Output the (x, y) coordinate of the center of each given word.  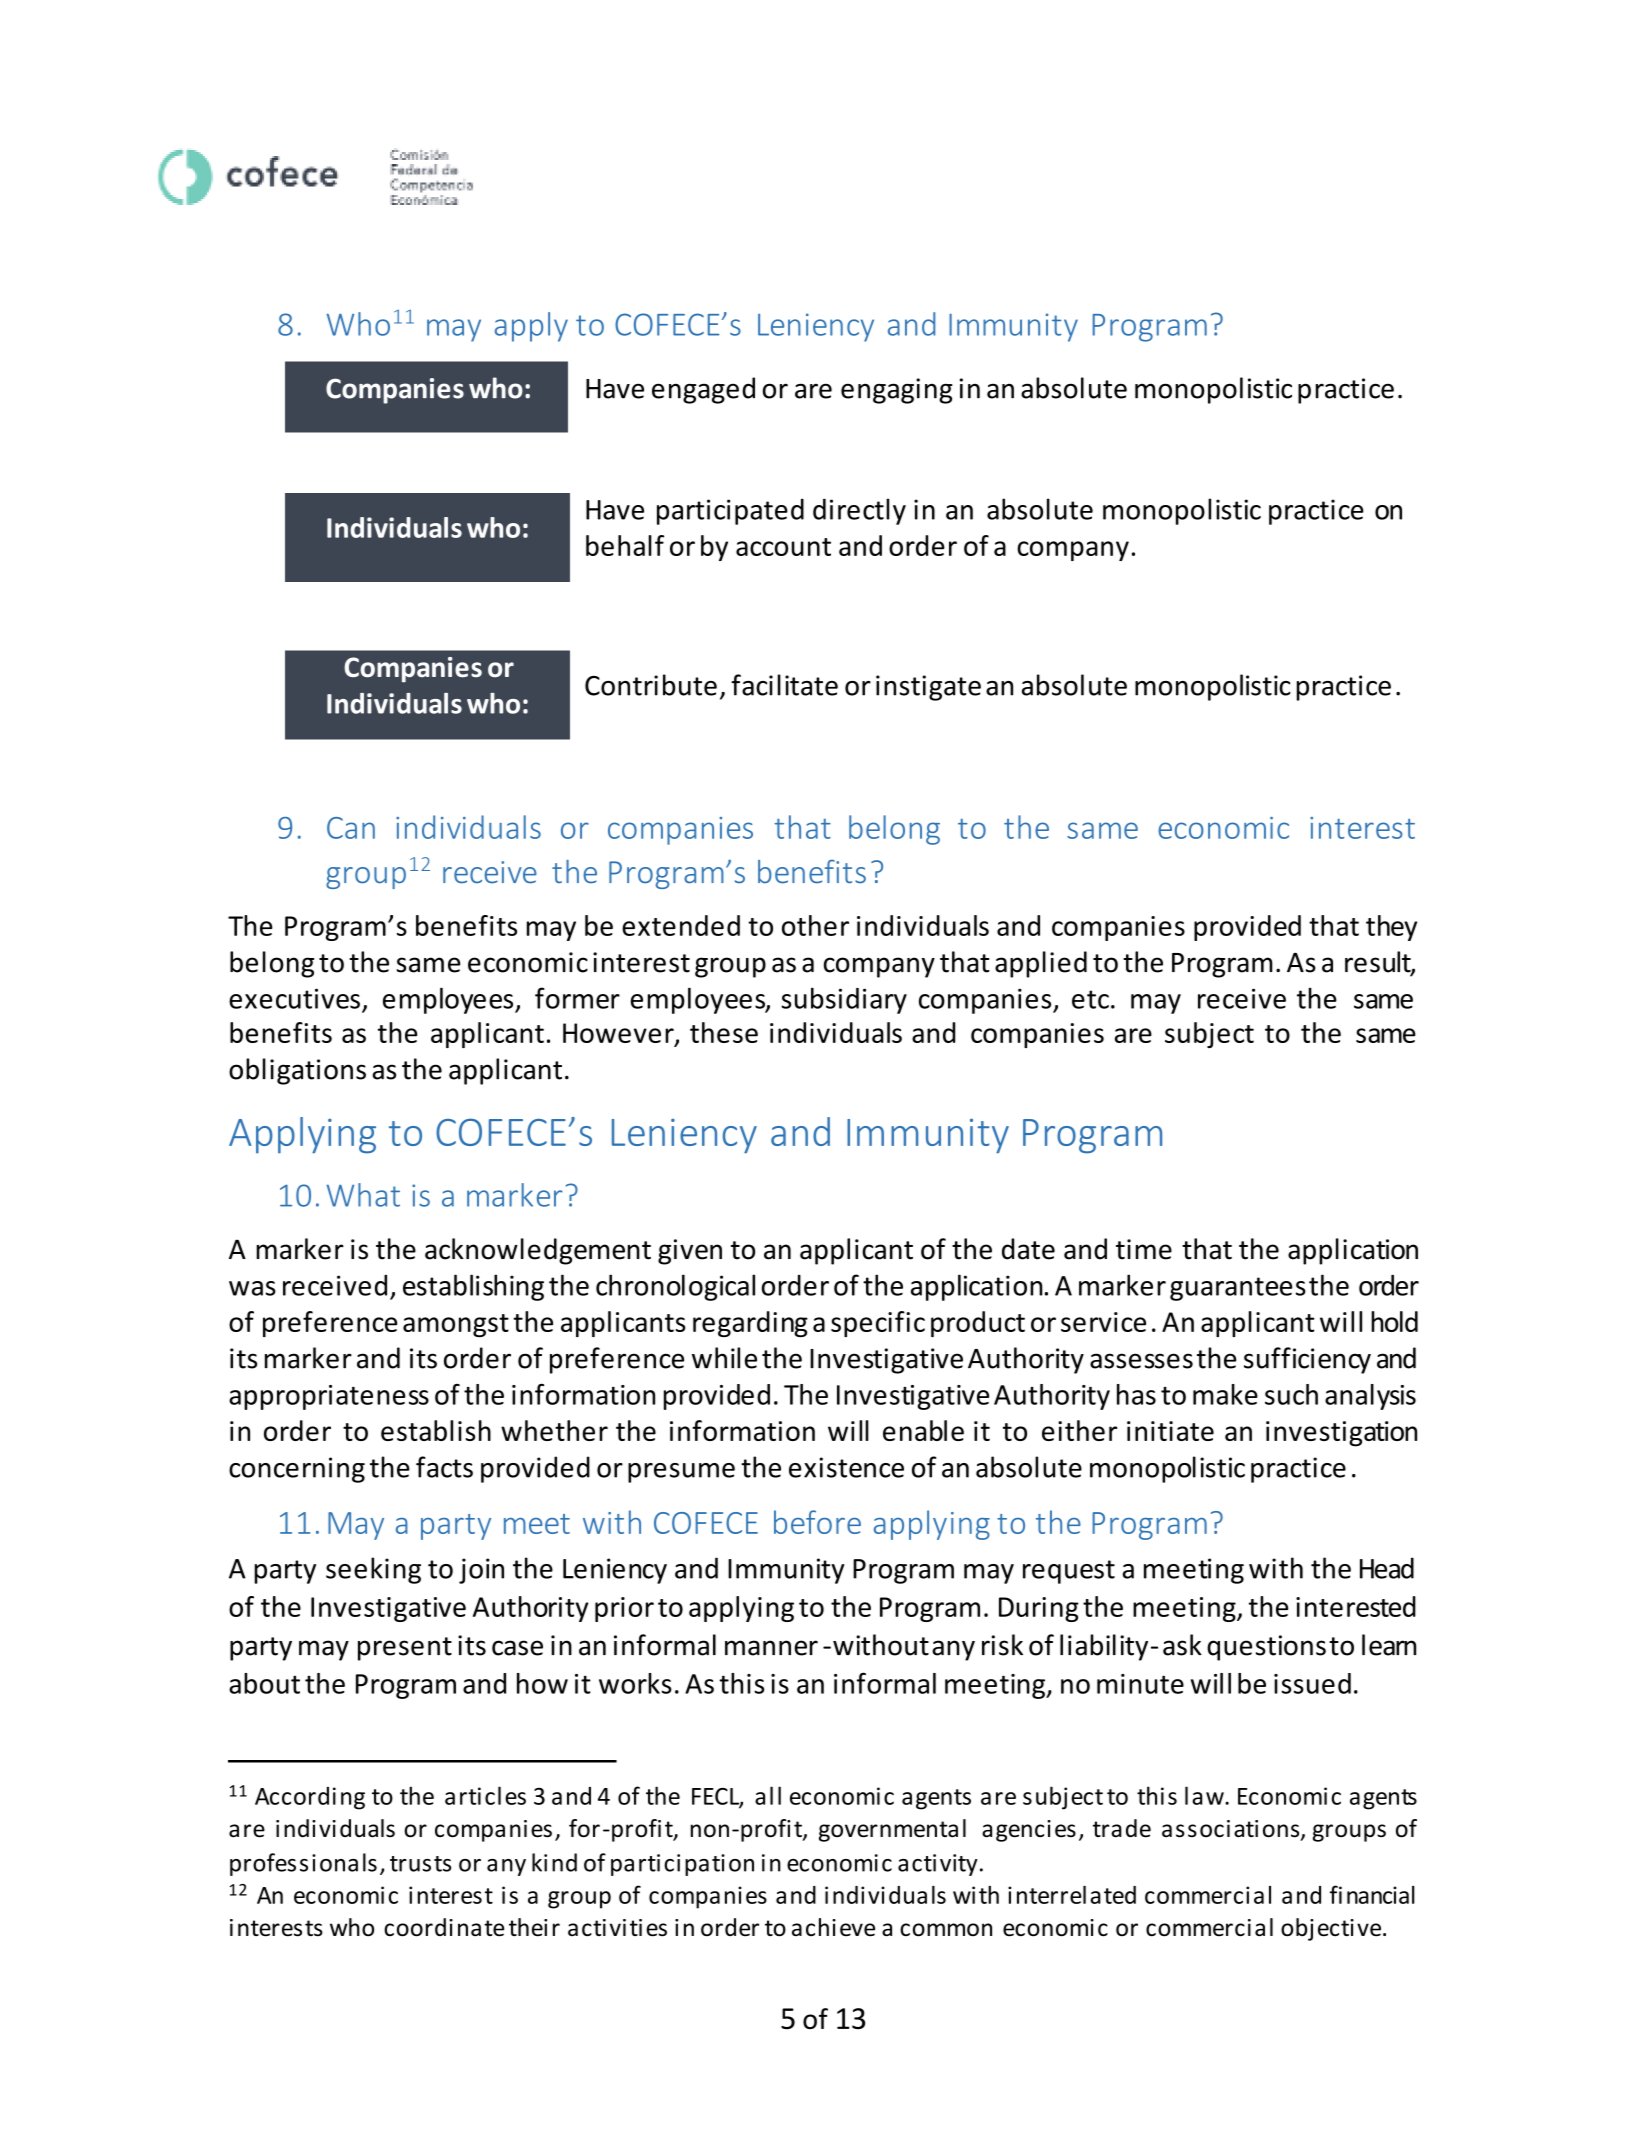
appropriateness (329, 1397)
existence (846, 1467)
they (1391, 928)
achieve (833, 1927)
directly (859, 511)
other (815, 925)
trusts (420, 1864)
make (1225, 1394)
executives (294, 998)
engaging (897, 391)
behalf (625, 545)
